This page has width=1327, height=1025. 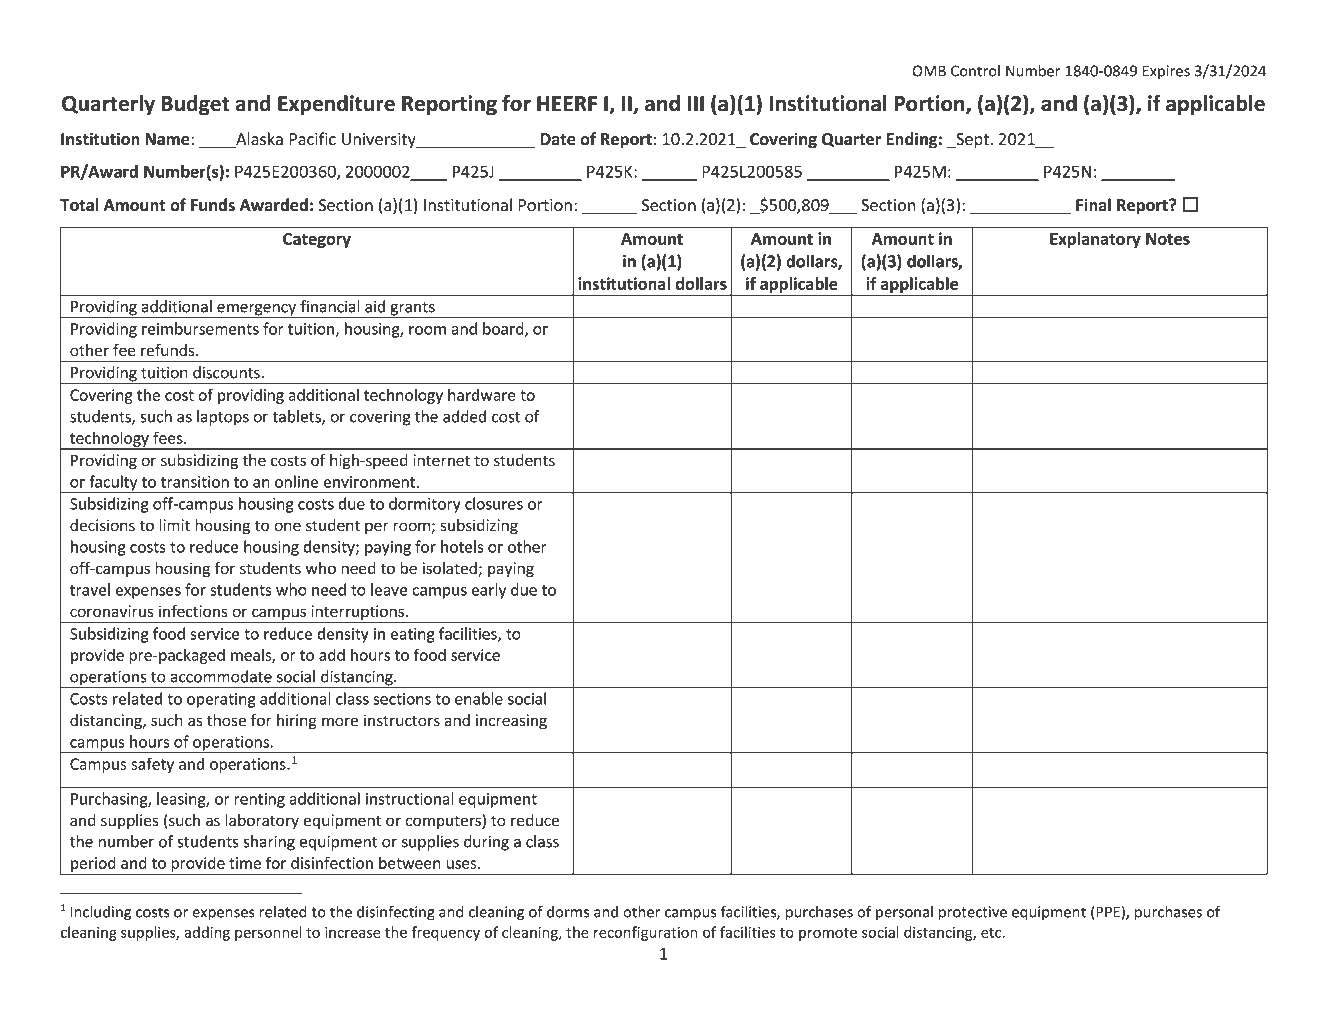 What do you see at coordinates (227, 372) in the page?
I see `discounts` at bounding box center [227, 372].
